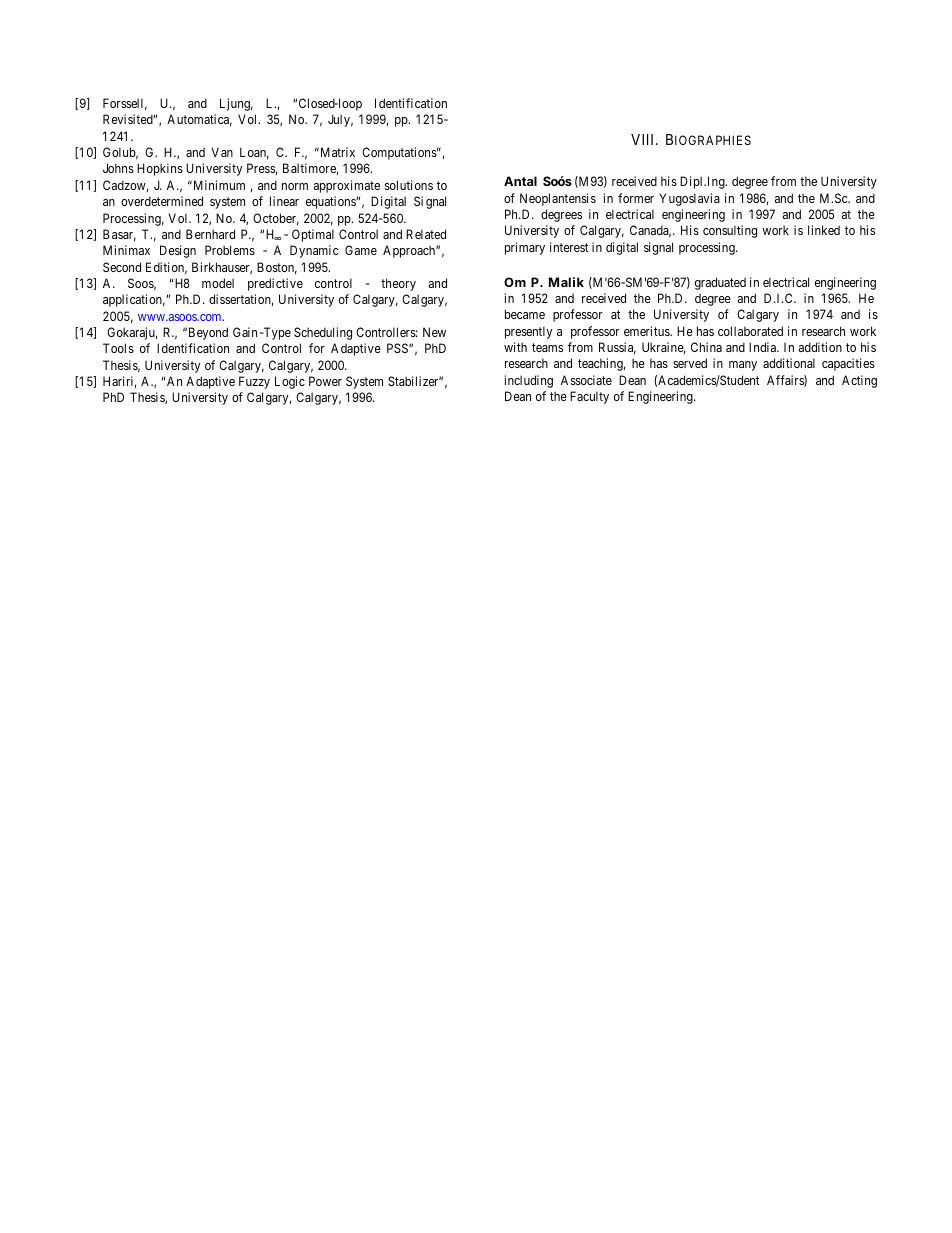 The width and height of the page is (952, 1233). Describe the element at coordinates (720, 283) in the page. I see `graduated` at that location.
